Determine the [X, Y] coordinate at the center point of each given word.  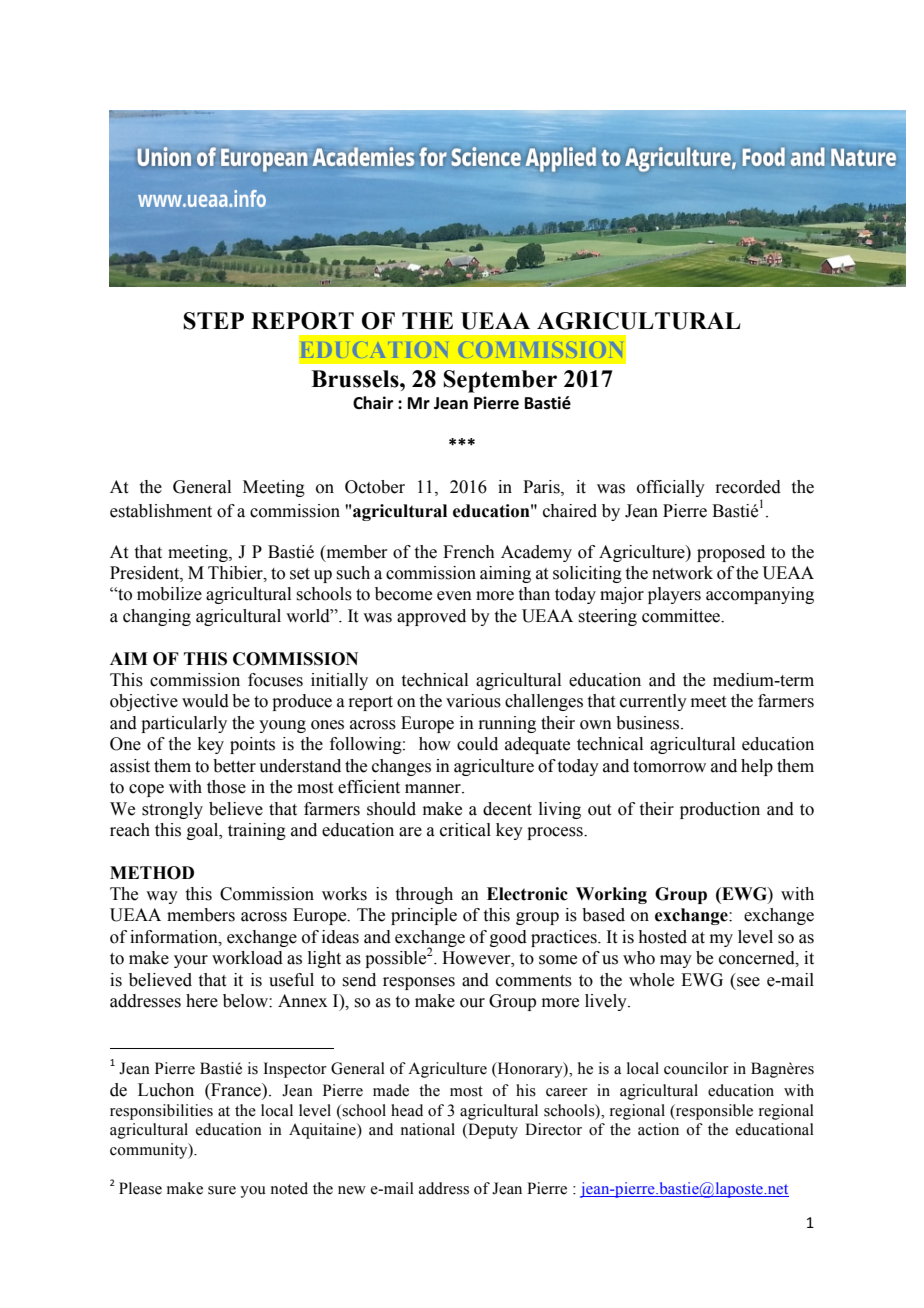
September [500, 381]
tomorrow [669, 767]
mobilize [169, 594]
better [234, 766]
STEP [213, 321]
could [477, 744]
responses [419, 983]
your [191, 961]
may [676, 961]
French [469, 552]
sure [222, 1190]
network [682, 573]
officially [671, 488]
